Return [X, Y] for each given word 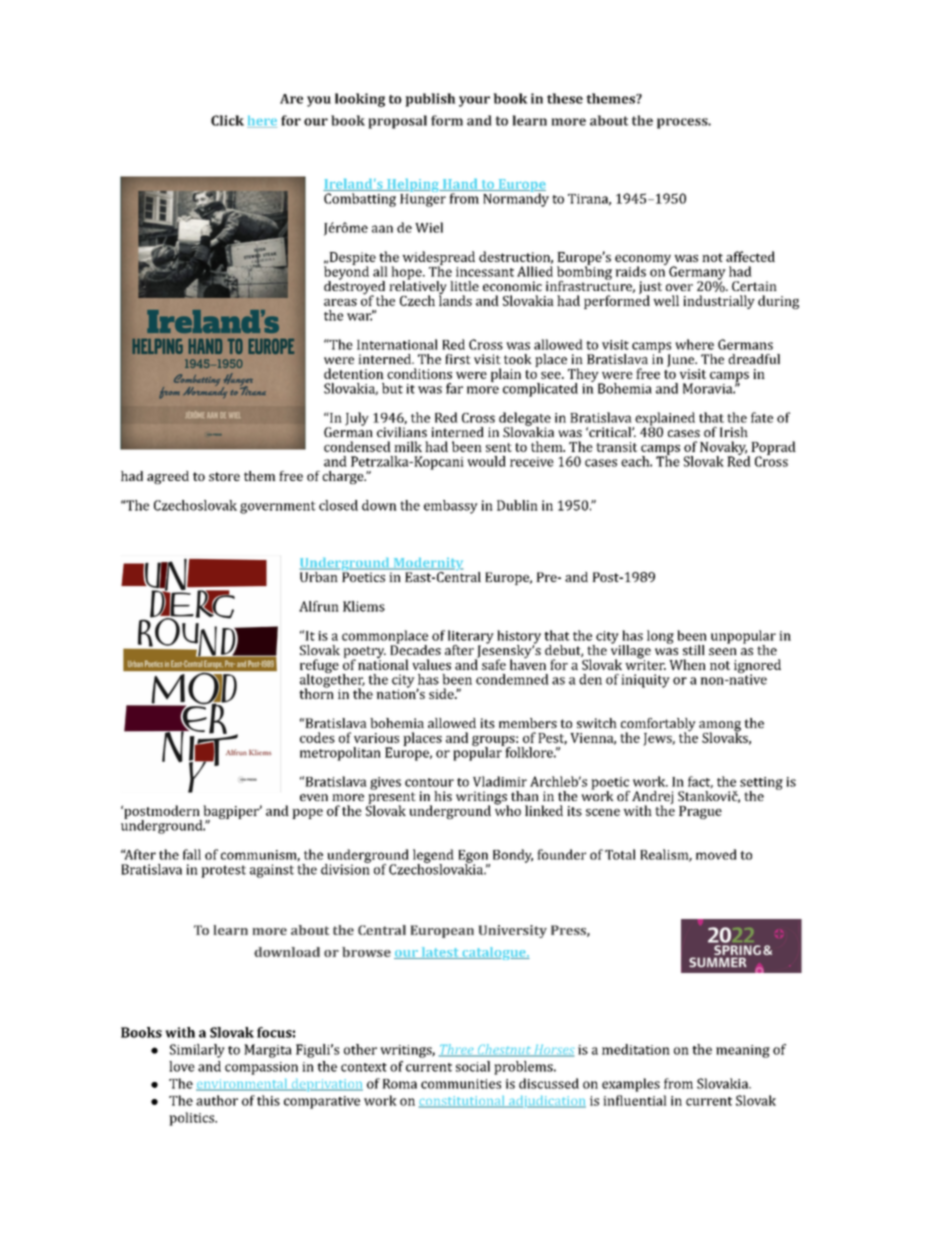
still [694, 650]
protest [223, 871]
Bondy [513, 856]
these [565, 98]
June [682, 360]
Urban [320, 575]
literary [471, 638]
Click [227, 120]
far [454, 388]
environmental [243, 1085]
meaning [743, 1051]
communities [461, 1084]
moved [716, 854]
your [474, 101]
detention [354, 373]
